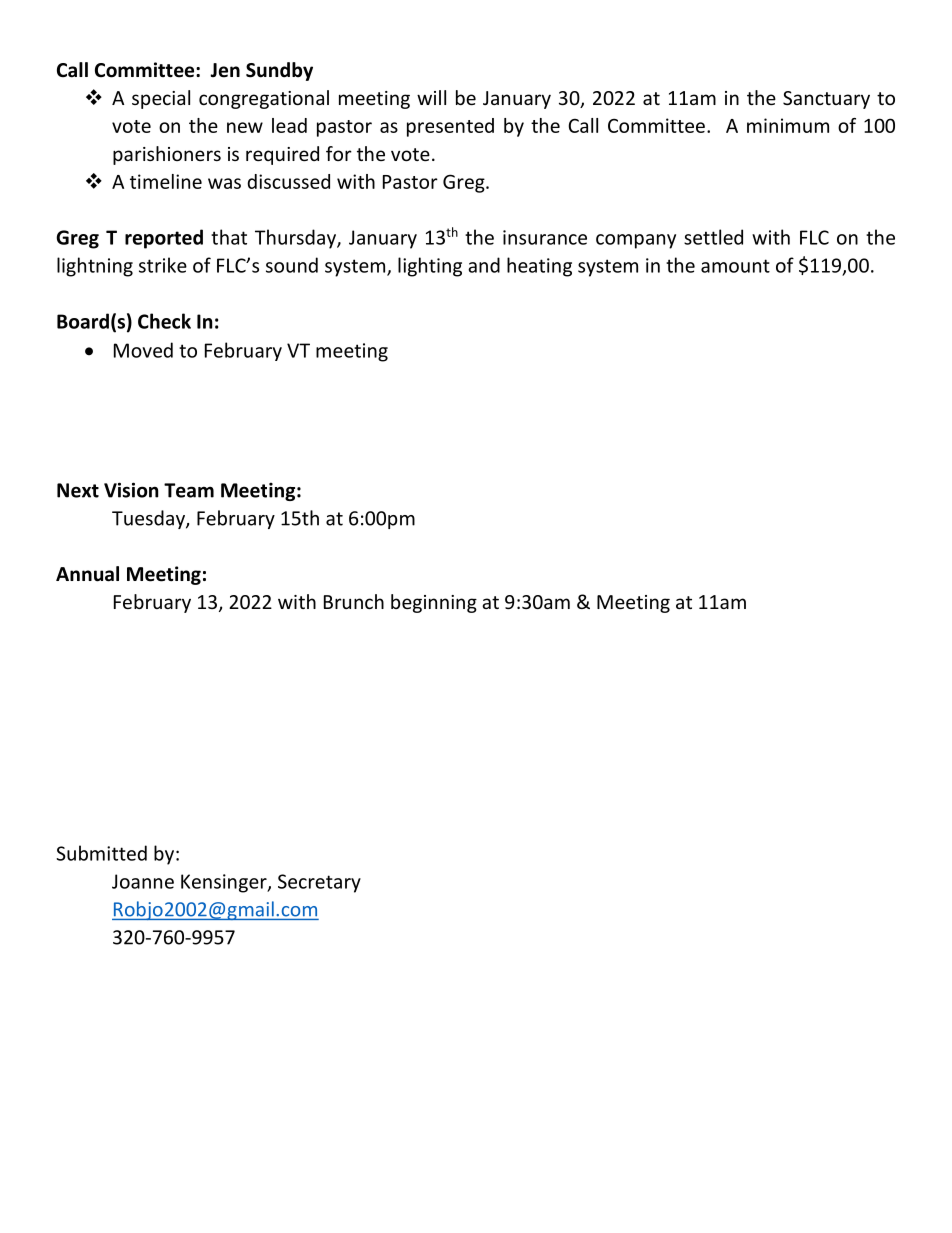 Image resolution: width=952 pixels, height=1233 pixels. Describe the element at coordinates (434, 603) in the screenshot. I see `beginning` at that location.
